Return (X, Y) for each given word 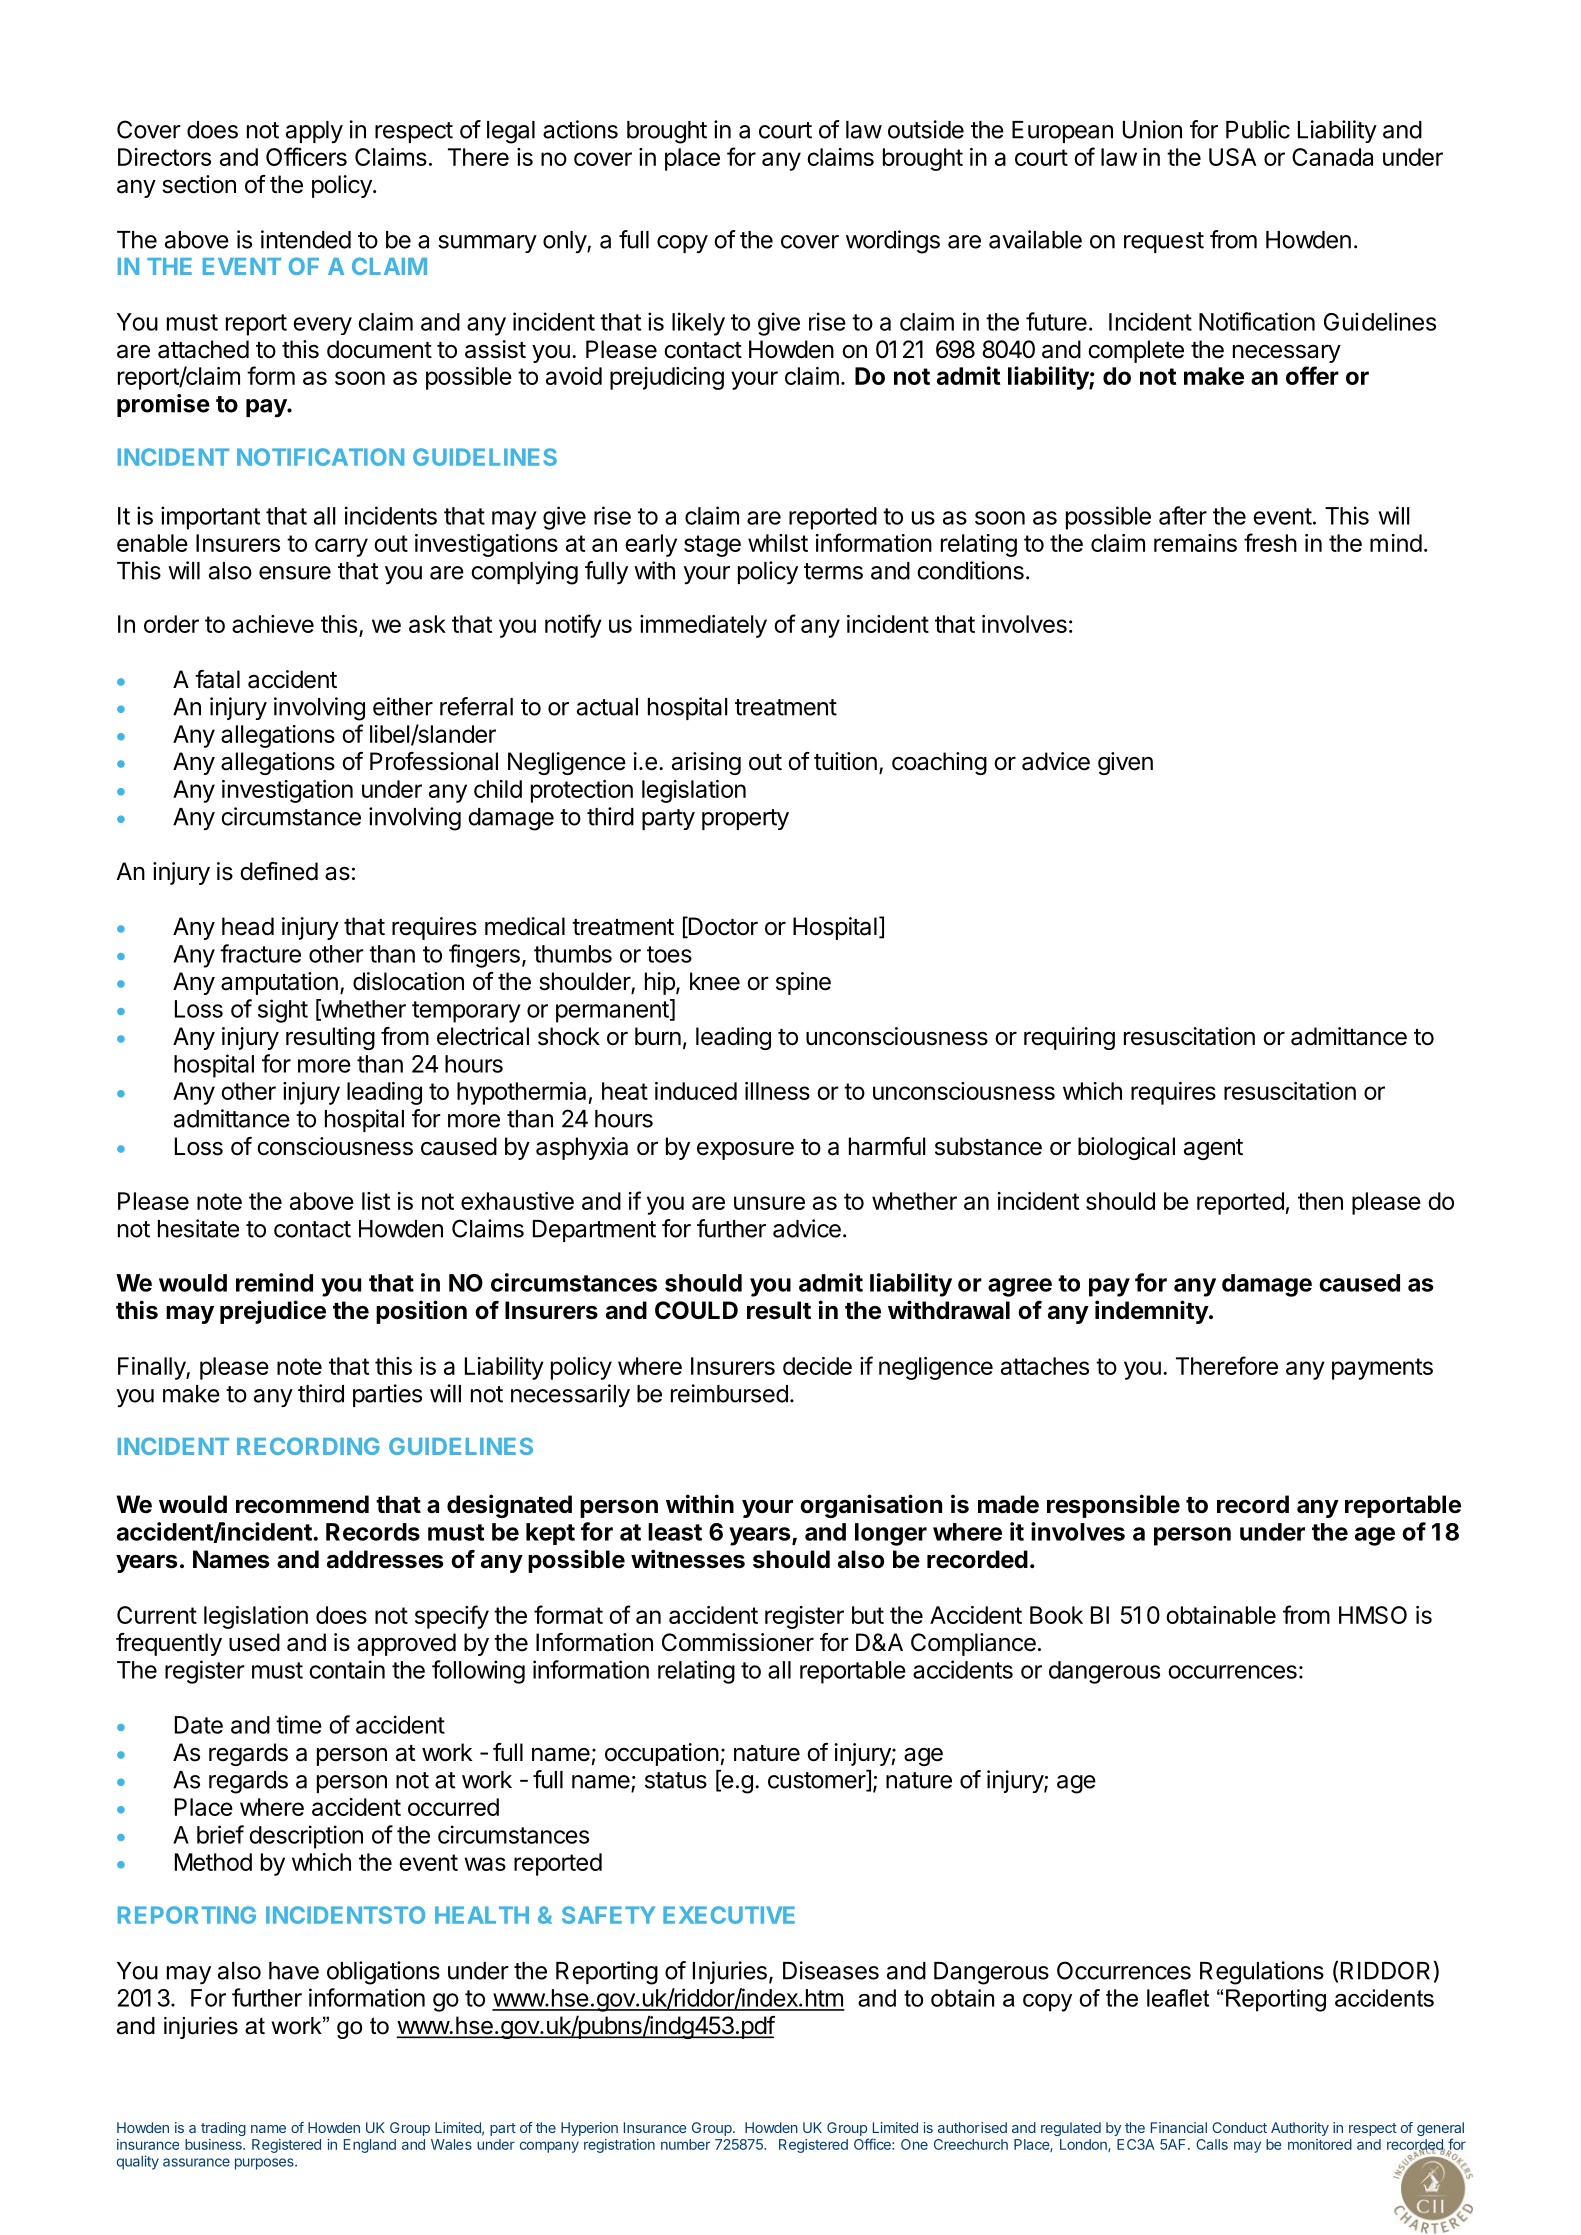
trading (223, 2129)
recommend (302, 1504)
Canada (1332, 157)
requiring (1069, 1038)
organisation (871, 1506)
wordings (893, 242)
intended (306, 239)
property (745, 819)
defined (279, 871)
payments (1382, 1369)
